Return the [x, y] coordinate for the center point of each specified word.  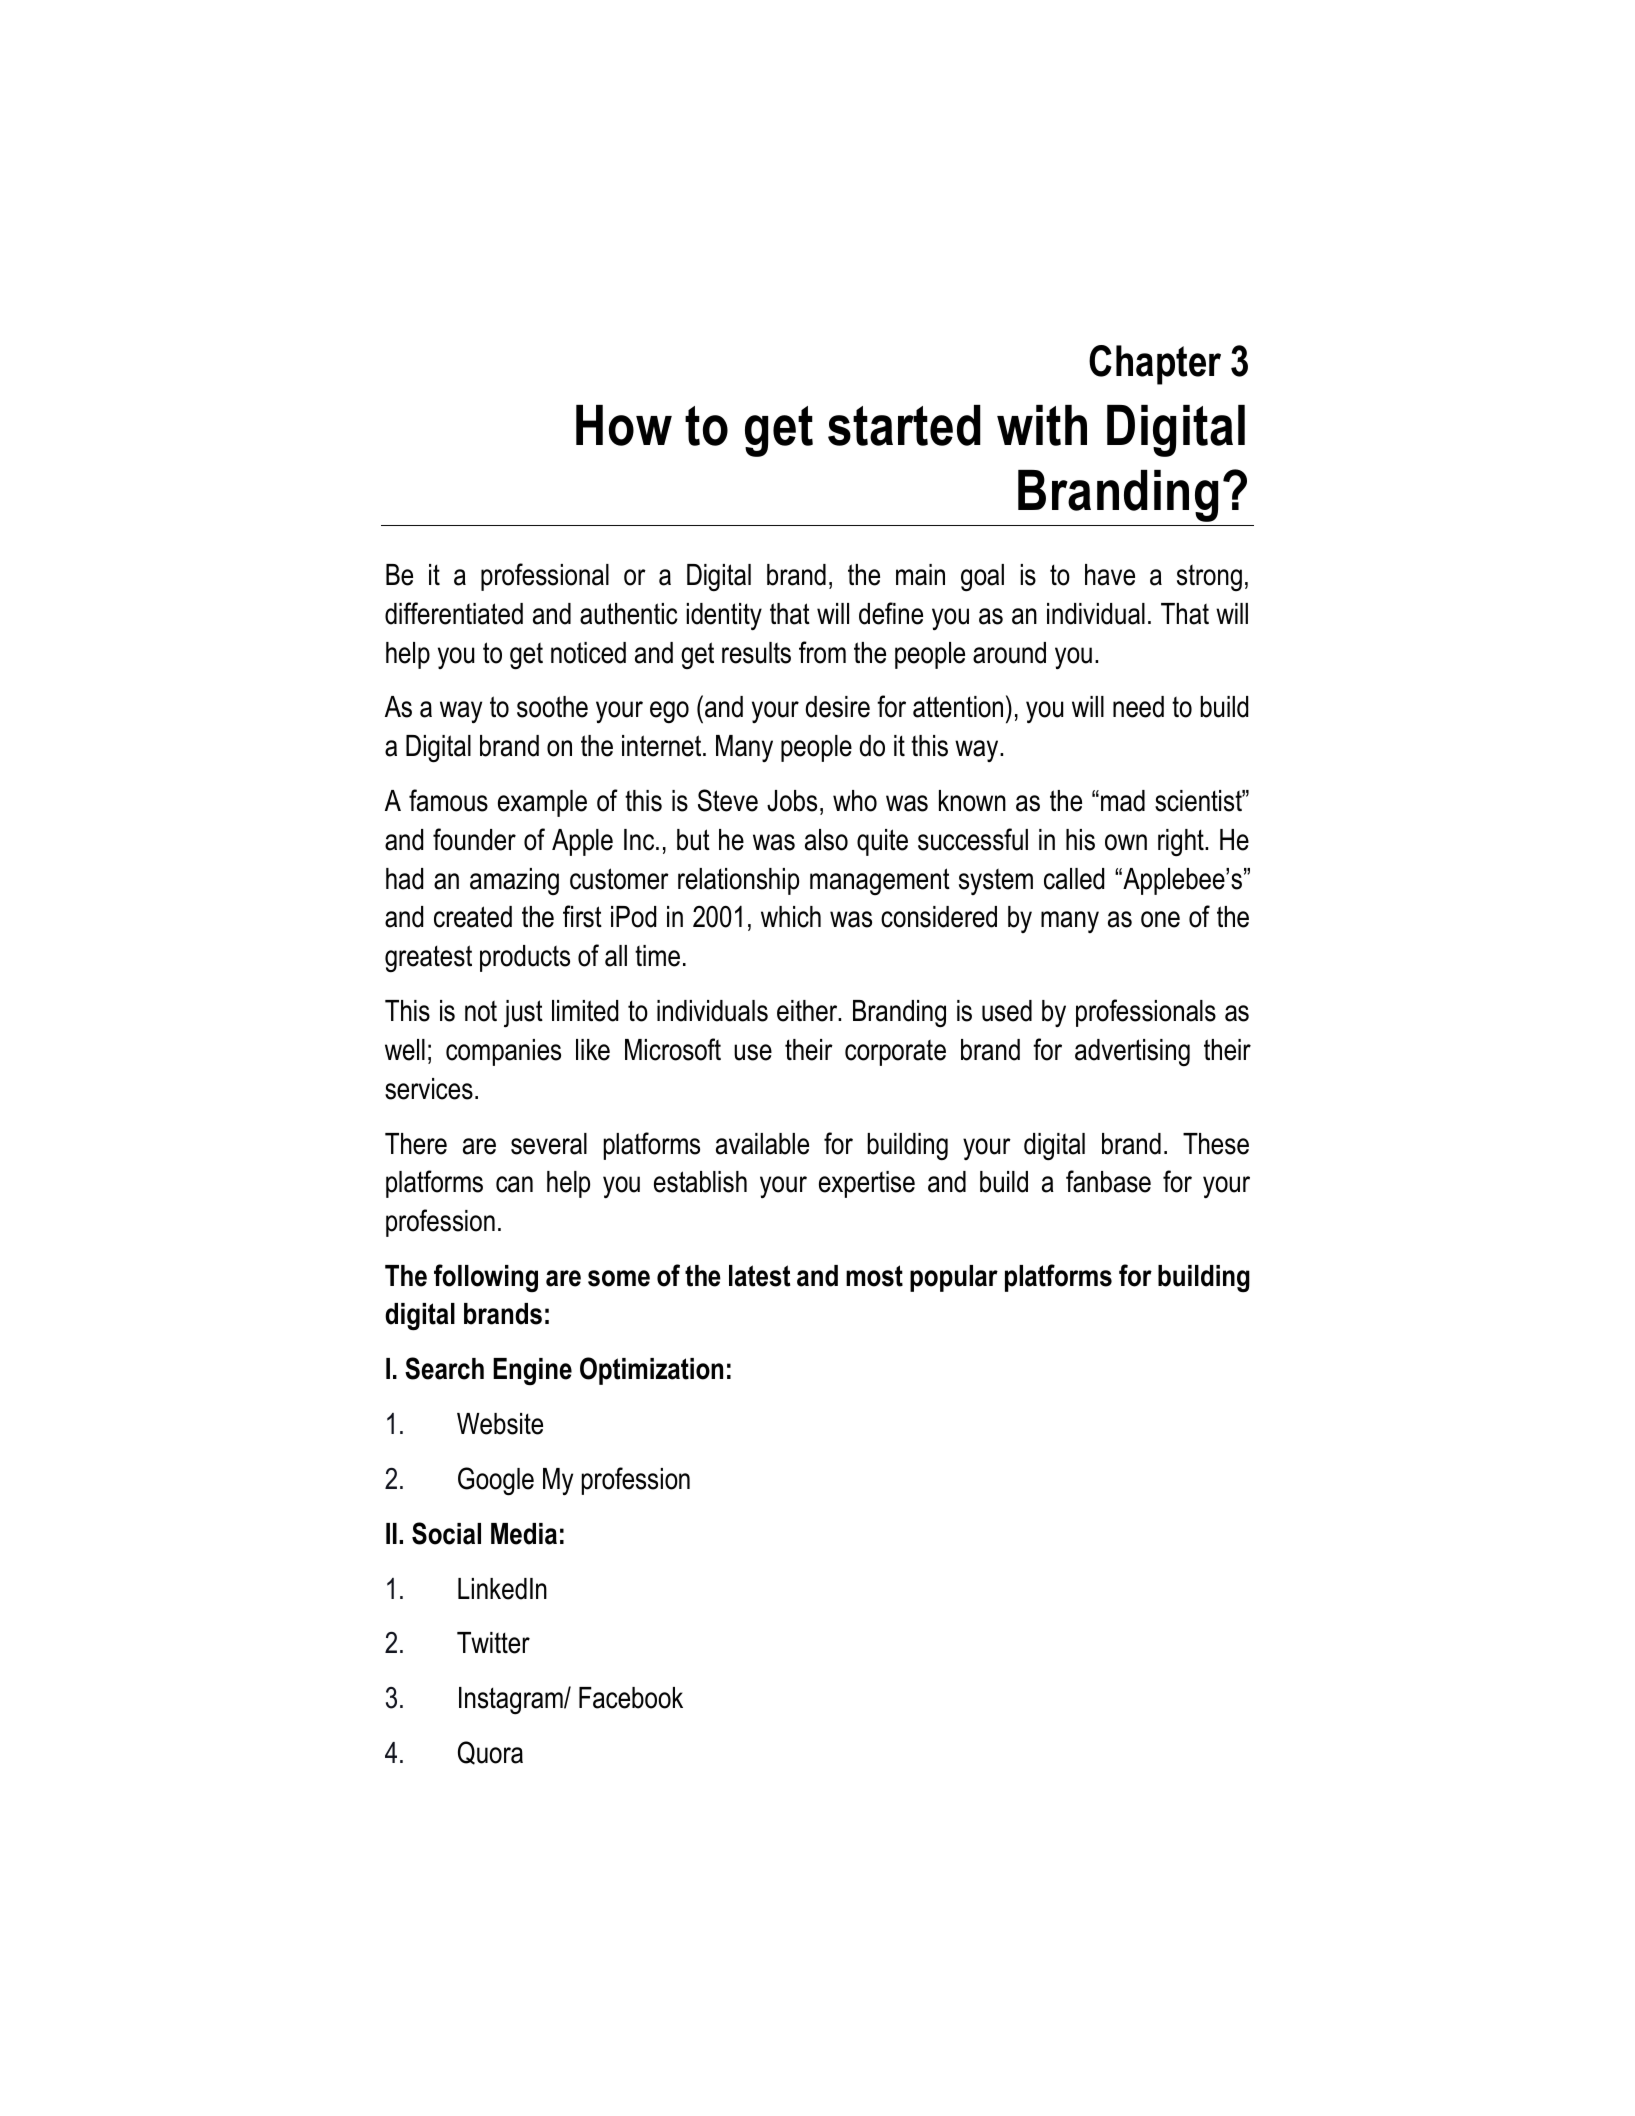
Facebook [631, 1698]
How [624, 425]
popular [954, 1278]
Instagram [512, 1701]
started [904, 425]
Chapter [1155, 365]
